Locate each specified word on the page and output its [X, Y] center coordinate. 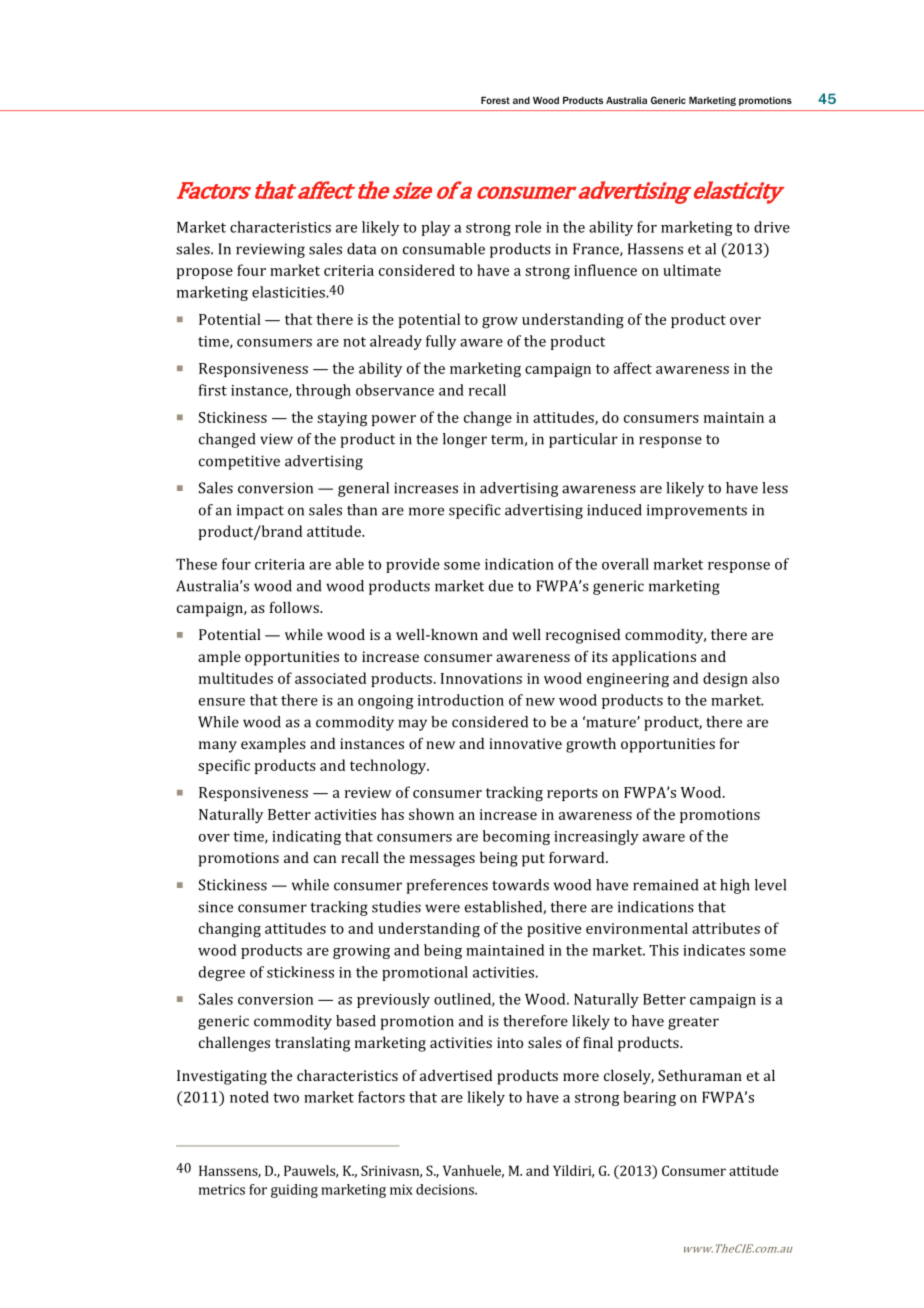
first [213, 390]
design [725, 680]
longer [465, 440]
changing [230, 930]
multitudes [236, 678]
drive [772, 227]
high [735, 886]
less [775, 488]
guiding [294, 1191]
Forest [495, 100]
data [361, 249]
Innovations [481, 678]
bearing [649, 1098]
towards [520, 885]
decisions [446, 1189]
